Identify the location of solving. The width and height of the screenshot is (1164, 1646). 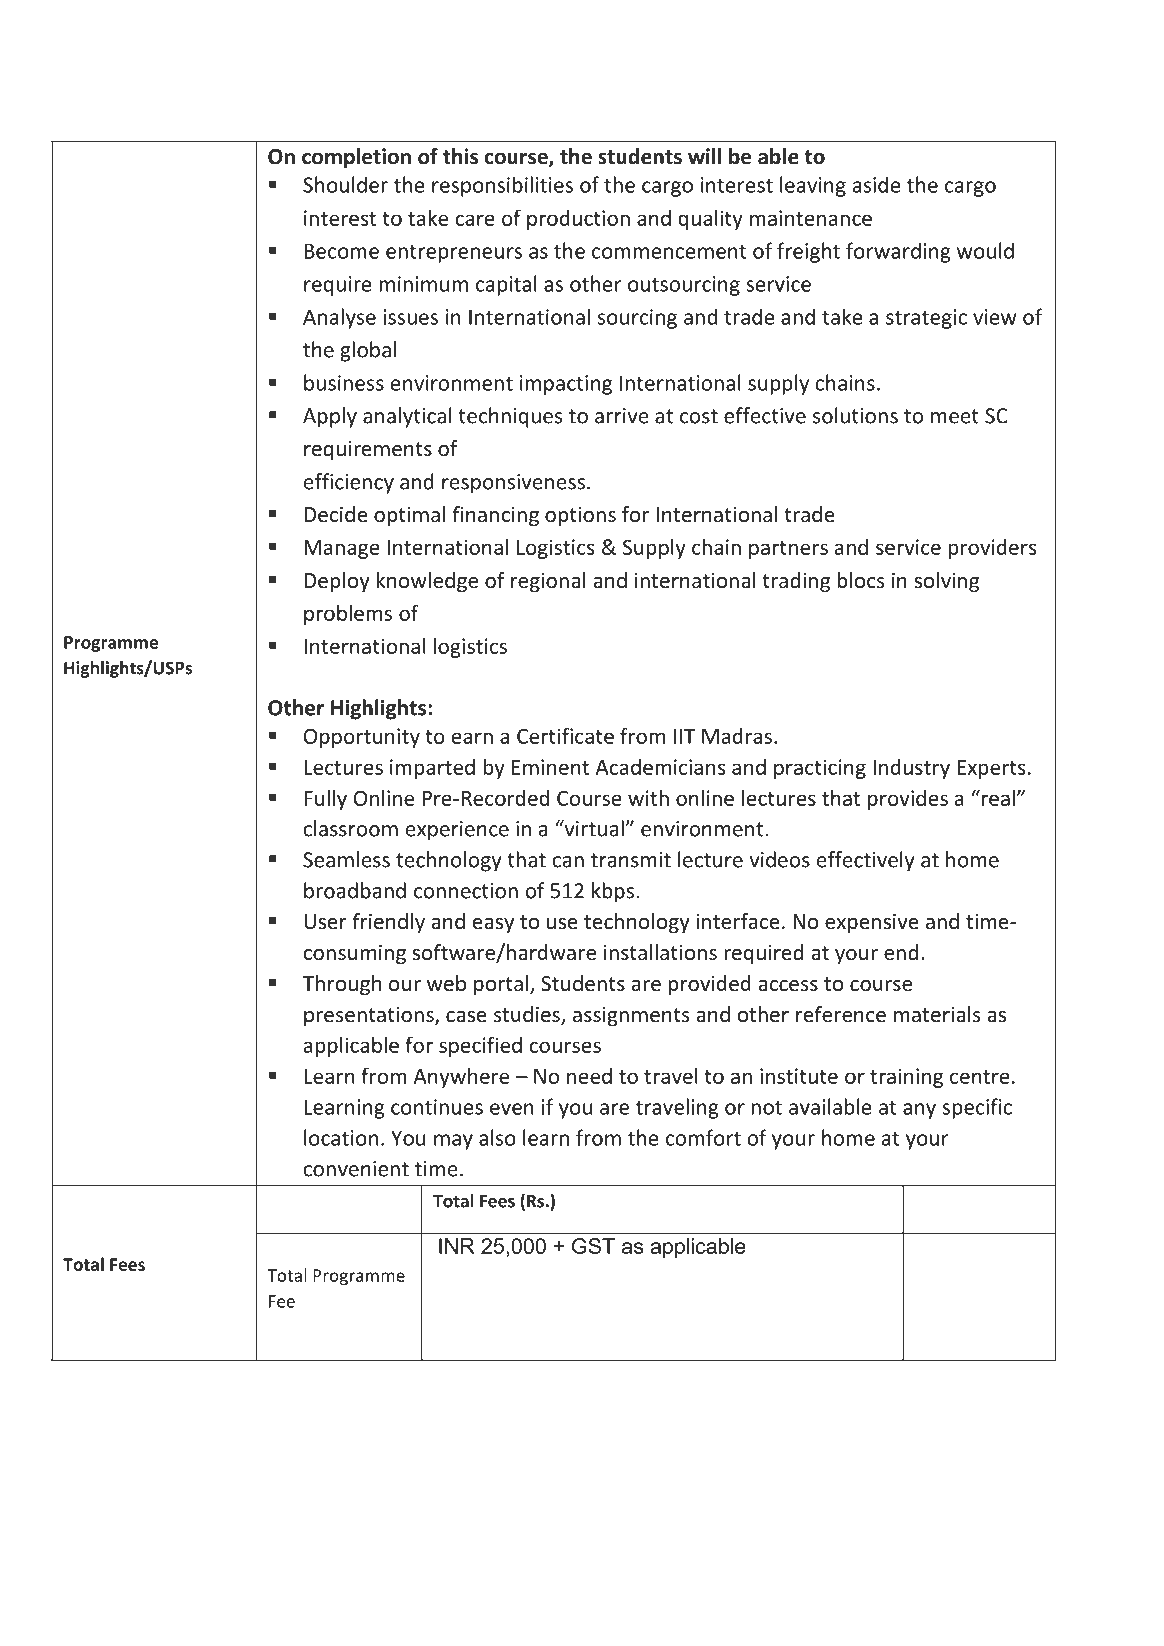
(946, 582).
